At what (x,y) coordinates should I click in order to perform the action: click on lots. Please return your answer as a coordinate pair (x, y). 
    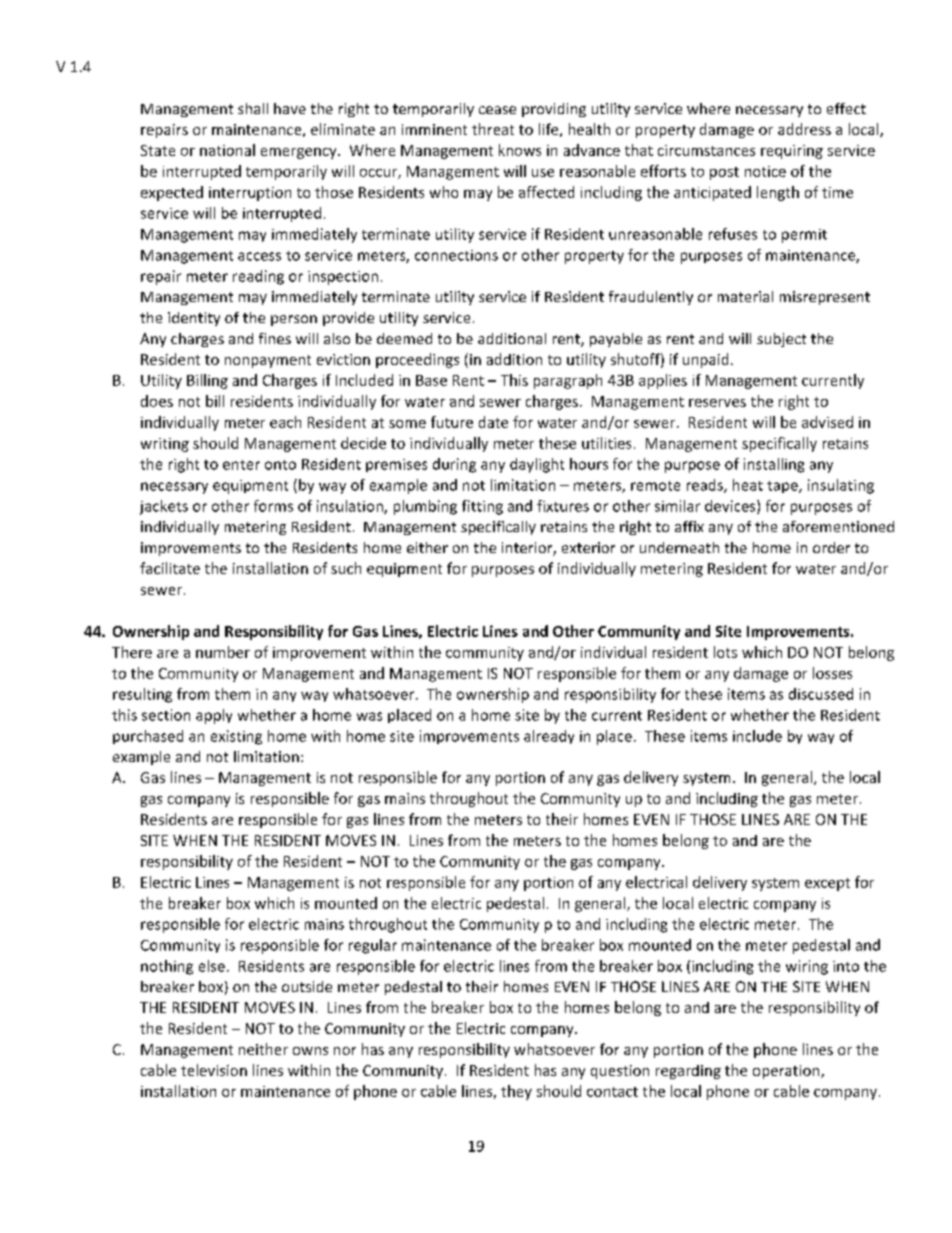
    Looking at the image, I should click on (725, 652).
